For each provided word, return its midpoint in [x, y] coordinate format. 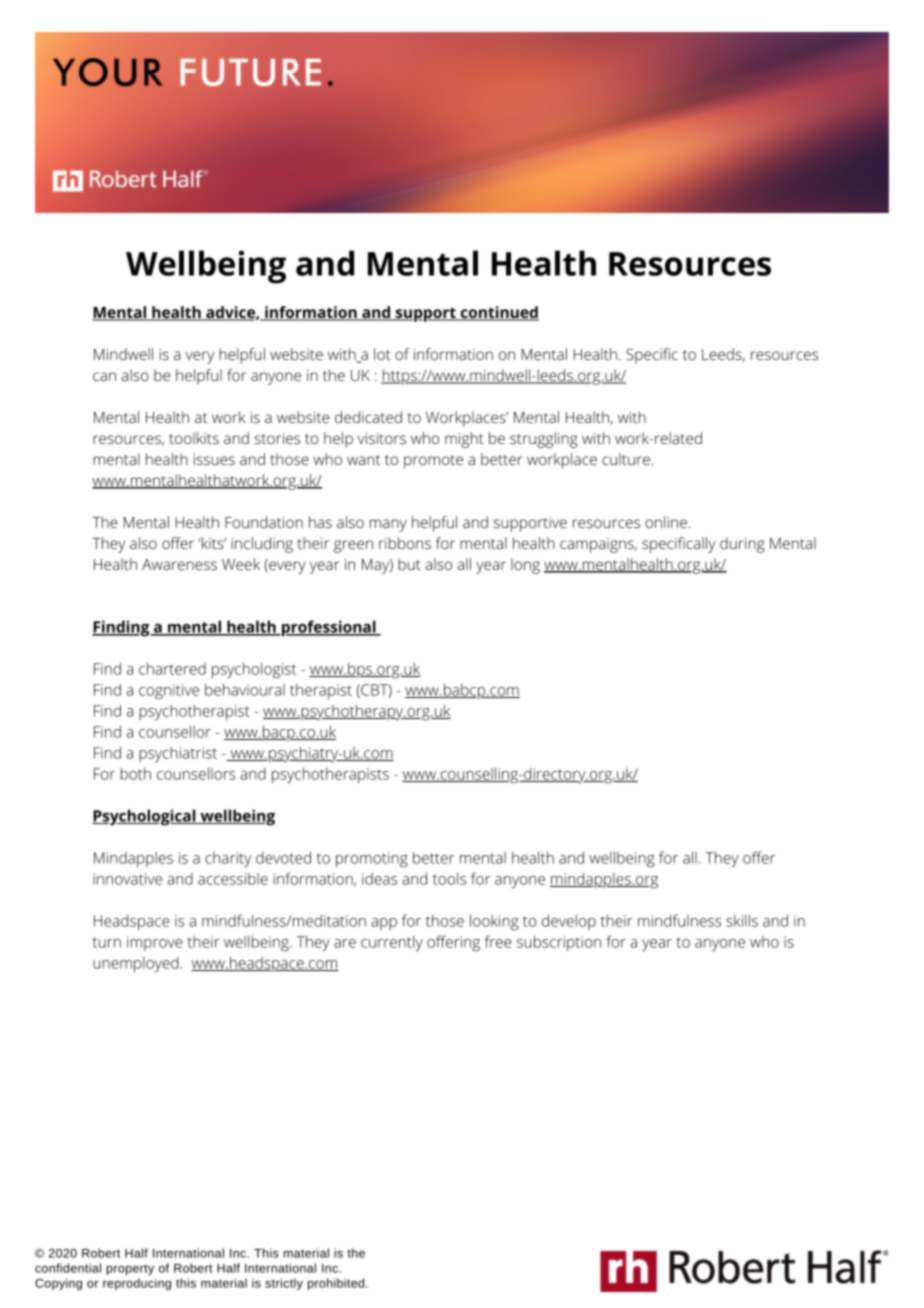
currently [392, 943]
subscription [559, 943]
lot [382, 354]
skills [742, 920]
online [666, 522]
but [409, 564]
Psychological [145, 817]
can [104, 376]
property [130, 1269]
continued [498, 313]
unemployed [136, 965]
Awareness [179, 564]
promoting [372, 860]
